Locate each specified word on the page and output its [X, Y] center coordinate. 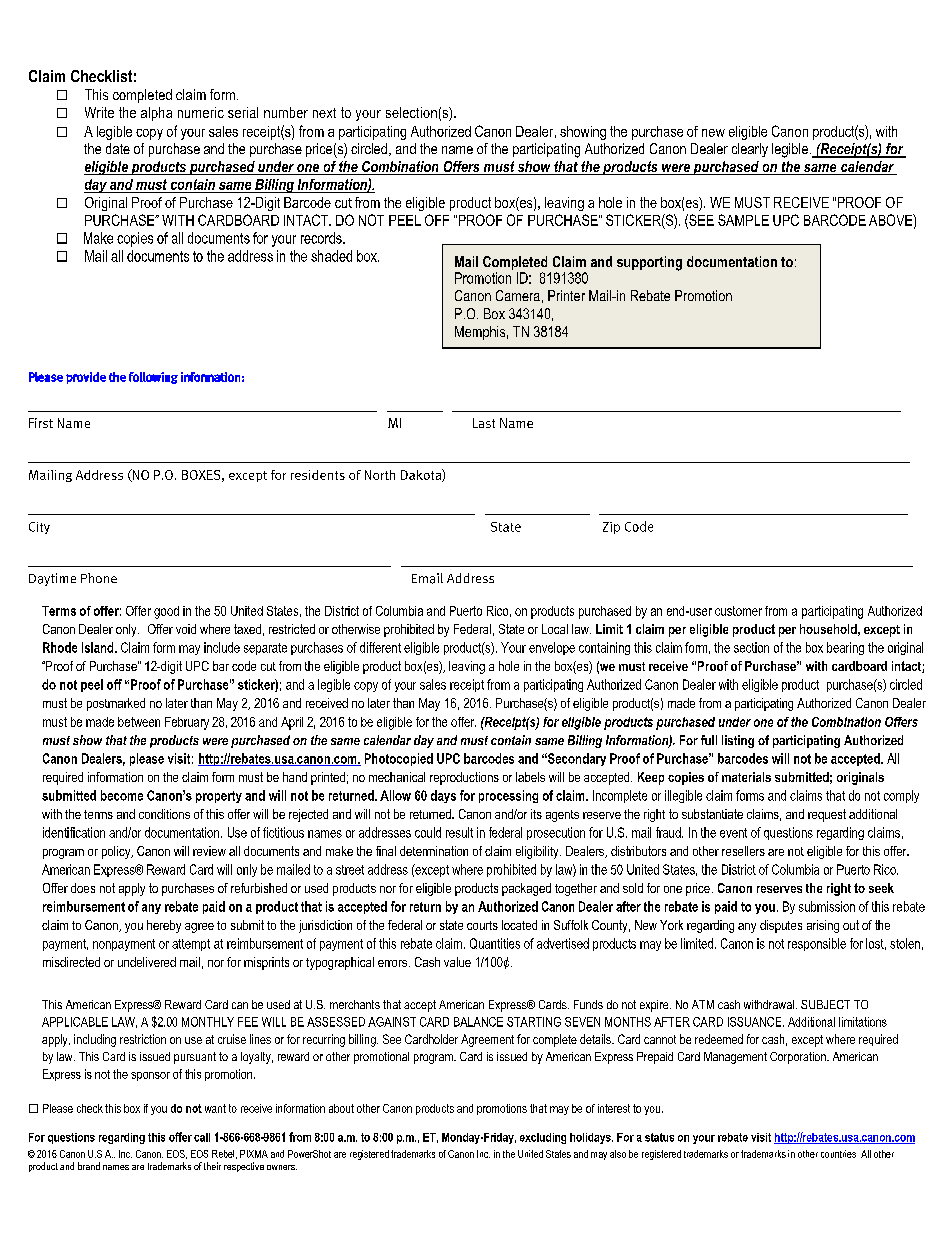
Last [484, 423]
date [118, 148]
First [41, 423]
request [827, 815]
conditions [164, 814]
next [324, 113]
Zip [611, 528]
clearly [750, 150]
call [202, 1137]
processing [508, 796]
